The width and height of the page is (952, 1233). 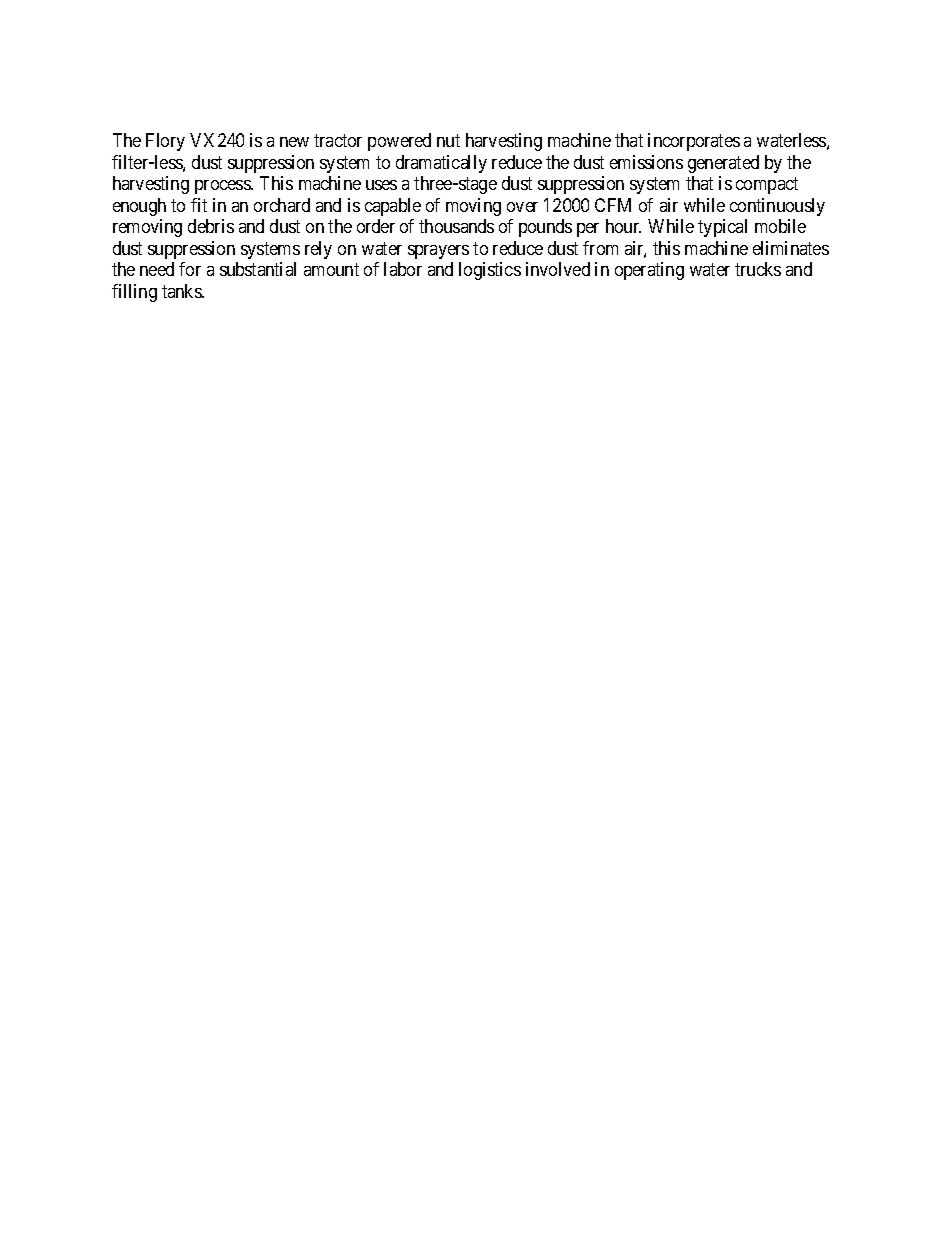 I want to click on eliminates, so click(x=791, y=248).
